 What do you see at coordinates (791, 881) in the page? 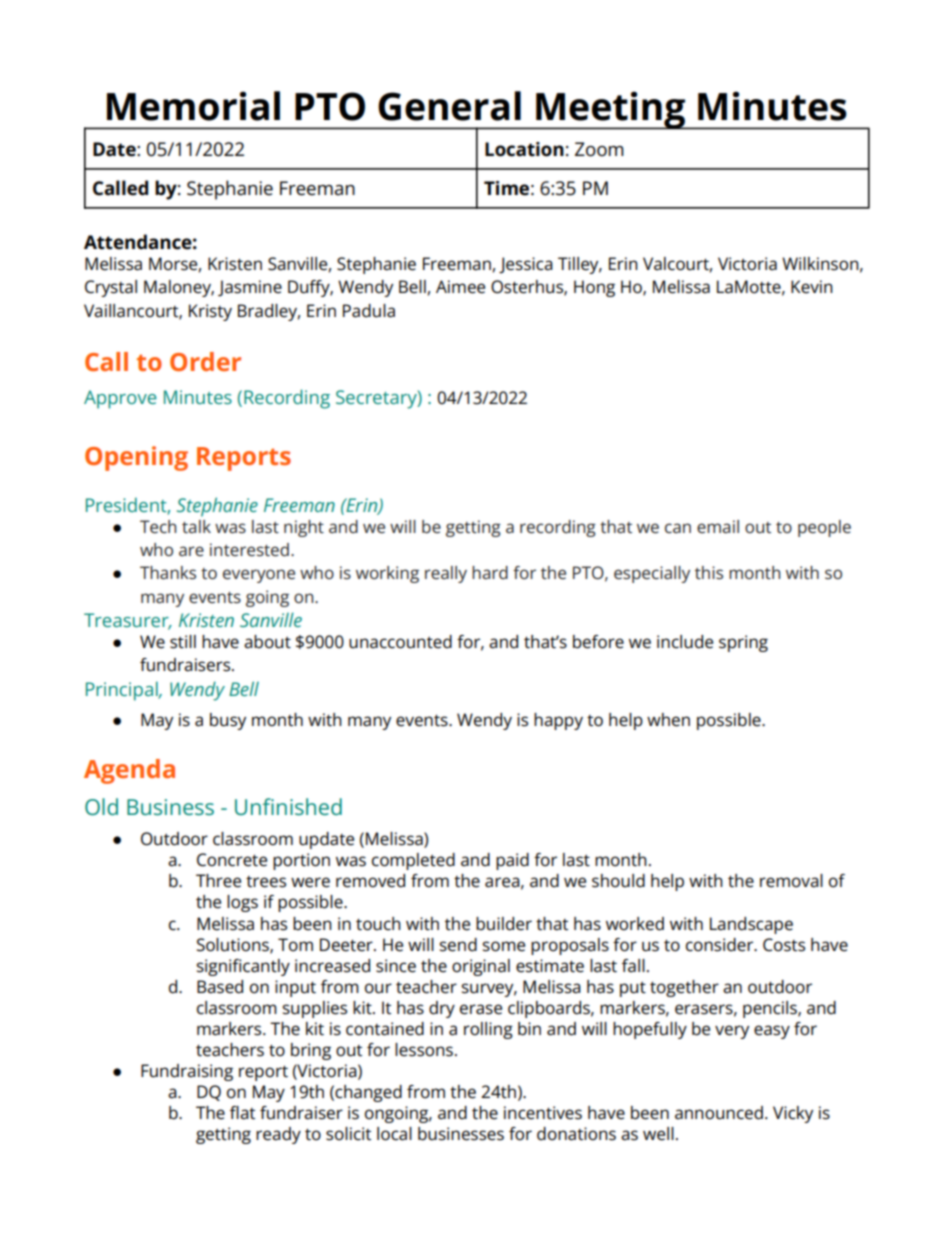
I see `removal` at bounding box center [791, 881].
